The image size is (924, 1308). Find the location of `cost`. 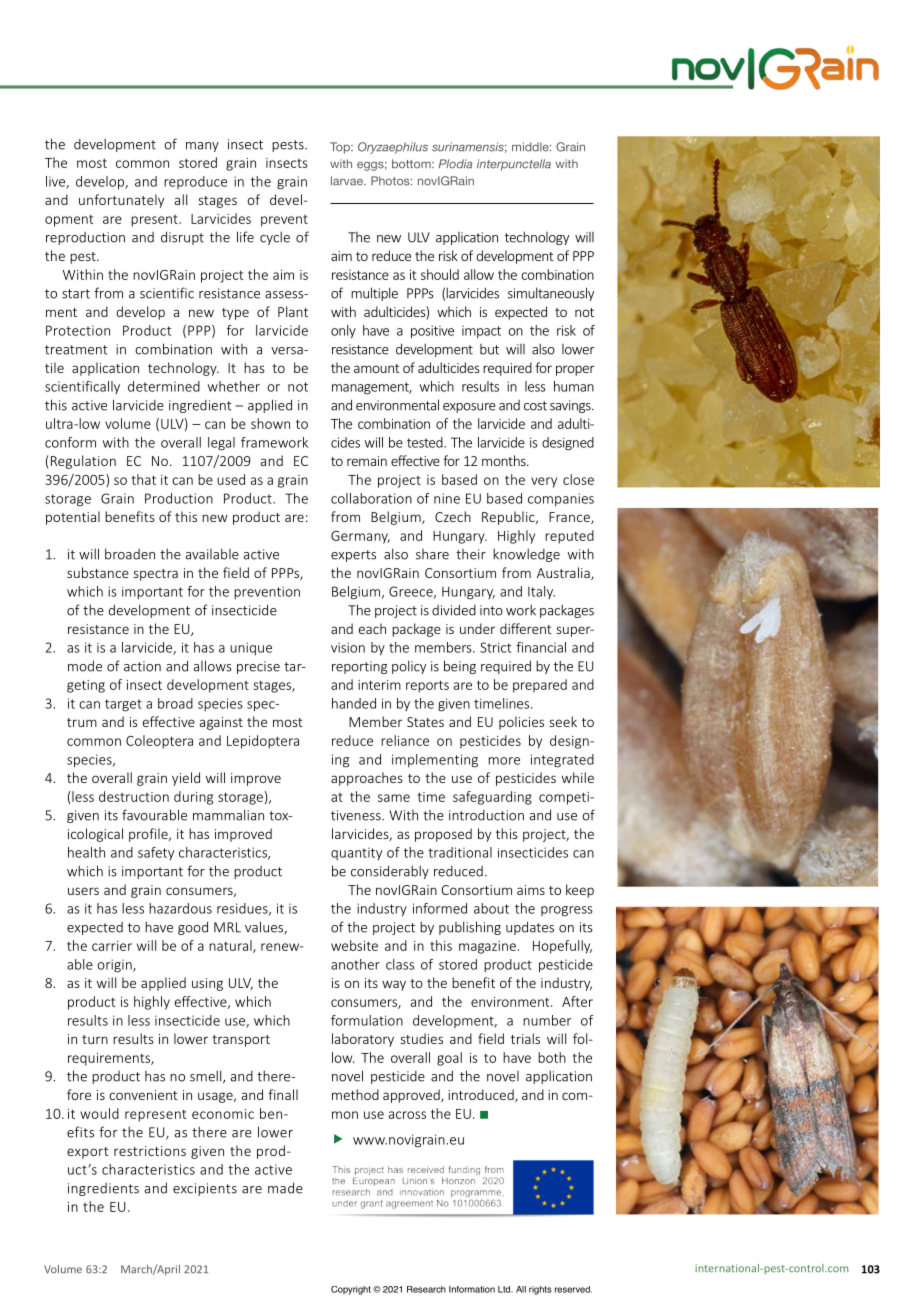

cost is located at coordinates (535, 406).
